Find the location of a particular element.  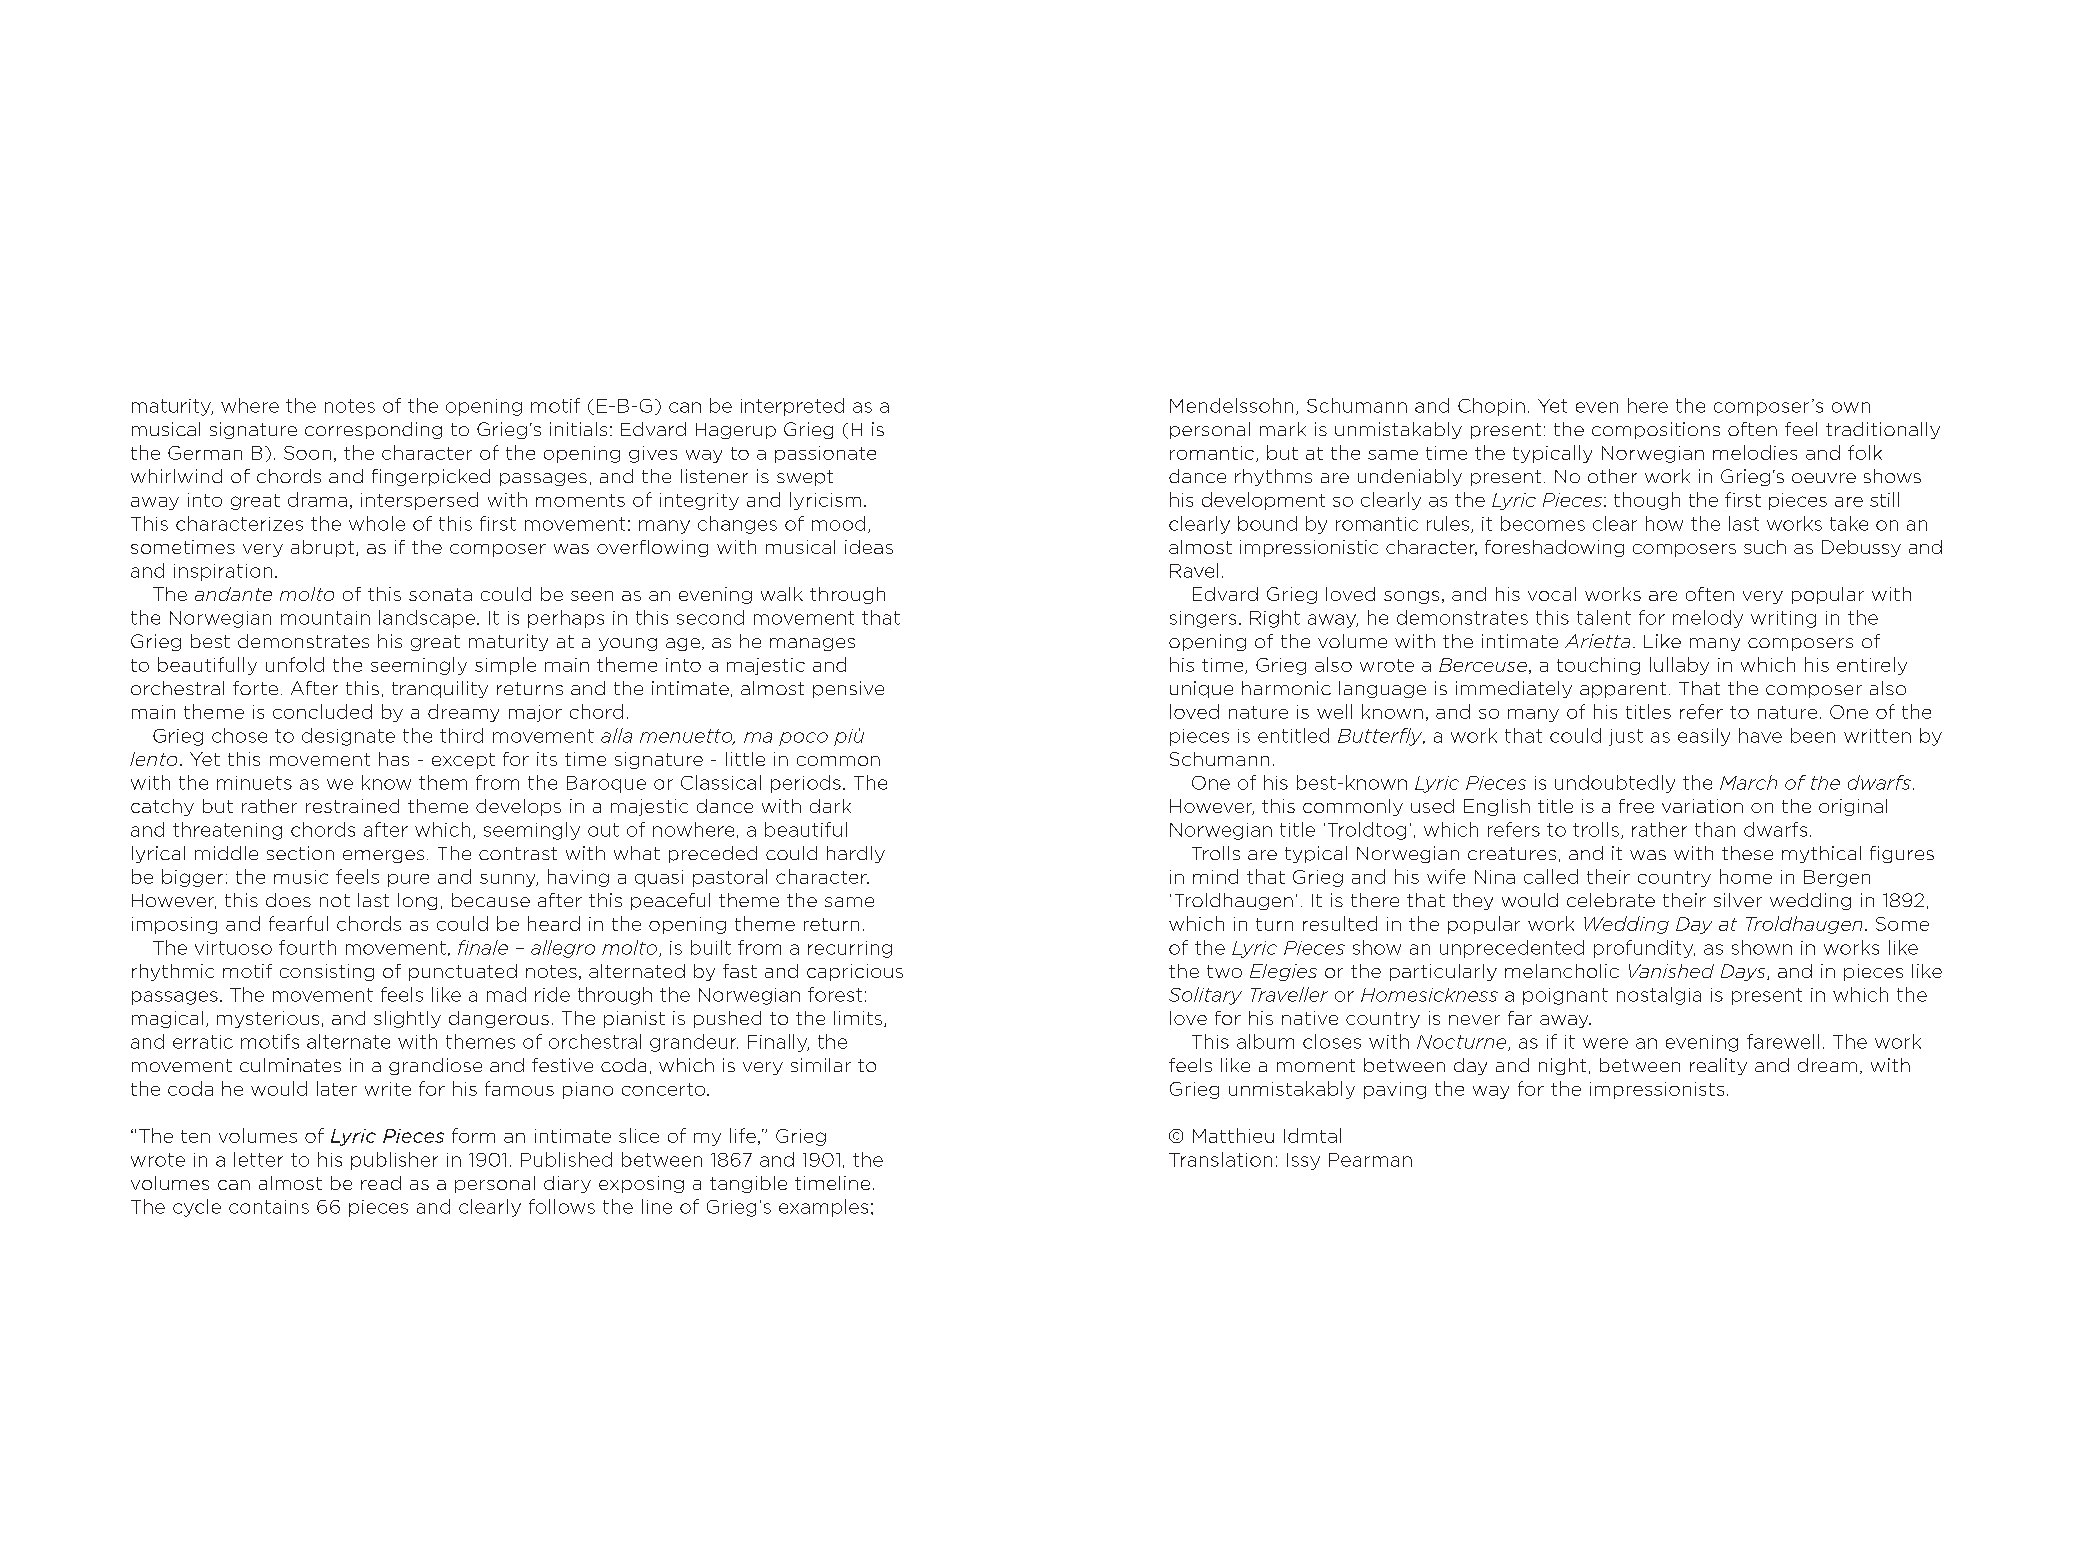

restrained is located at coordinates (352, 806).
